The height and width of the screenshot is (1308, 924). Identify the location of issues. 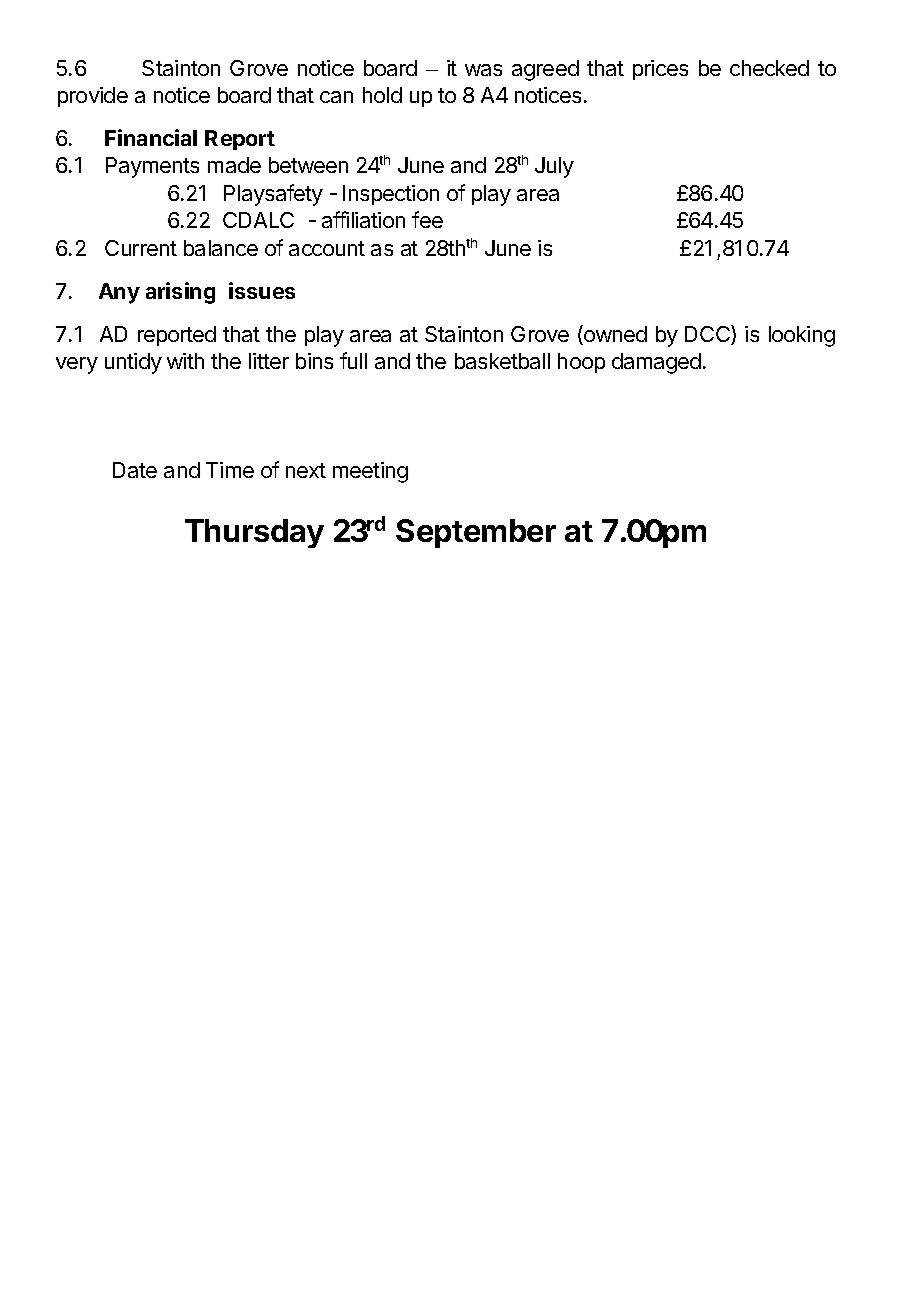
(262, 290).
